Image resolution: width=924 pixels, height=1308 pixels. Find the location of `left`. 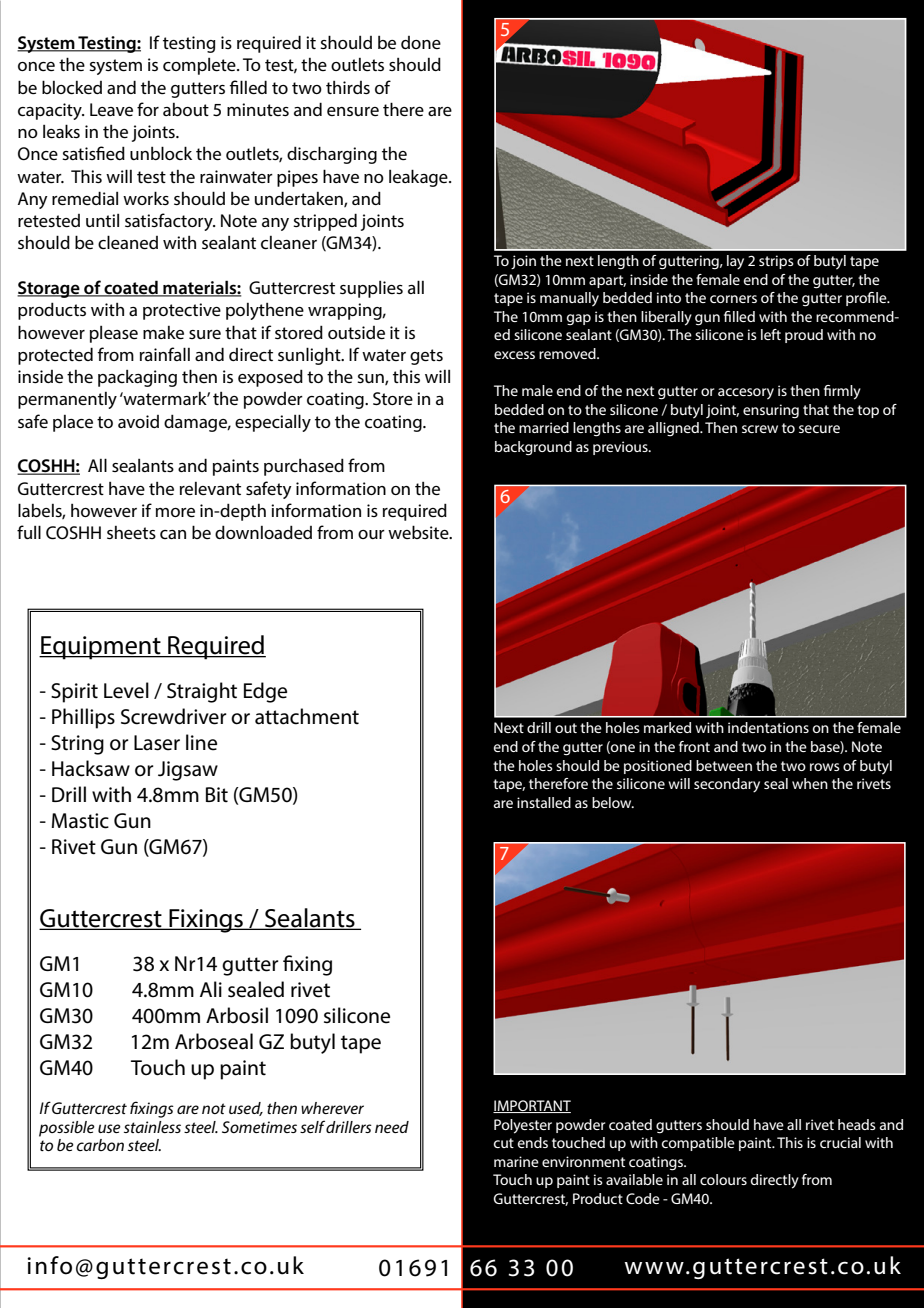

left is located at coordinates (771, 334).
